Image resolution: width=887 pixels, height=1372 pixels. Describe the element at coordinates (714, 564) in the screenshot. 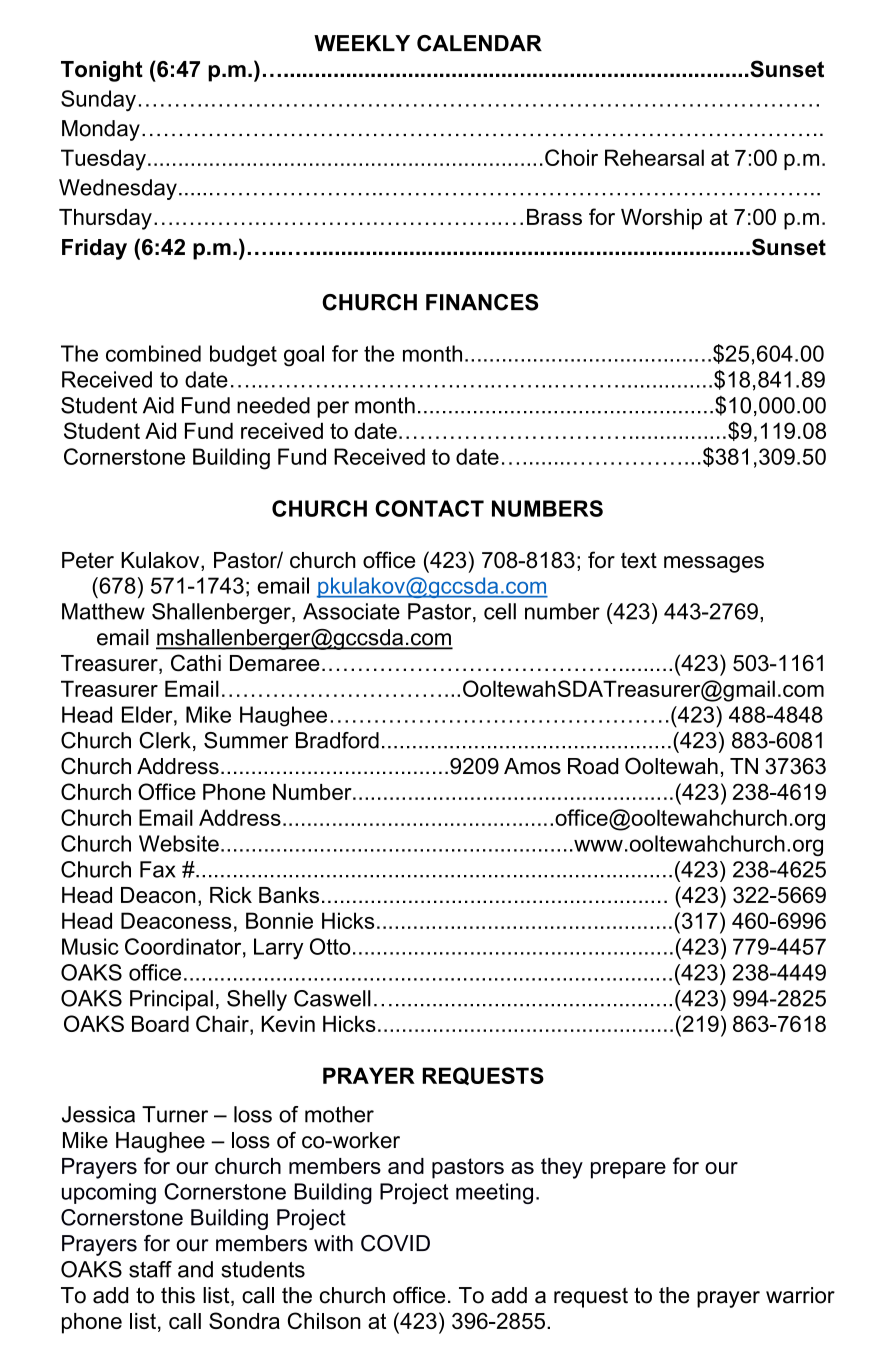

I see `messages` at that location.
